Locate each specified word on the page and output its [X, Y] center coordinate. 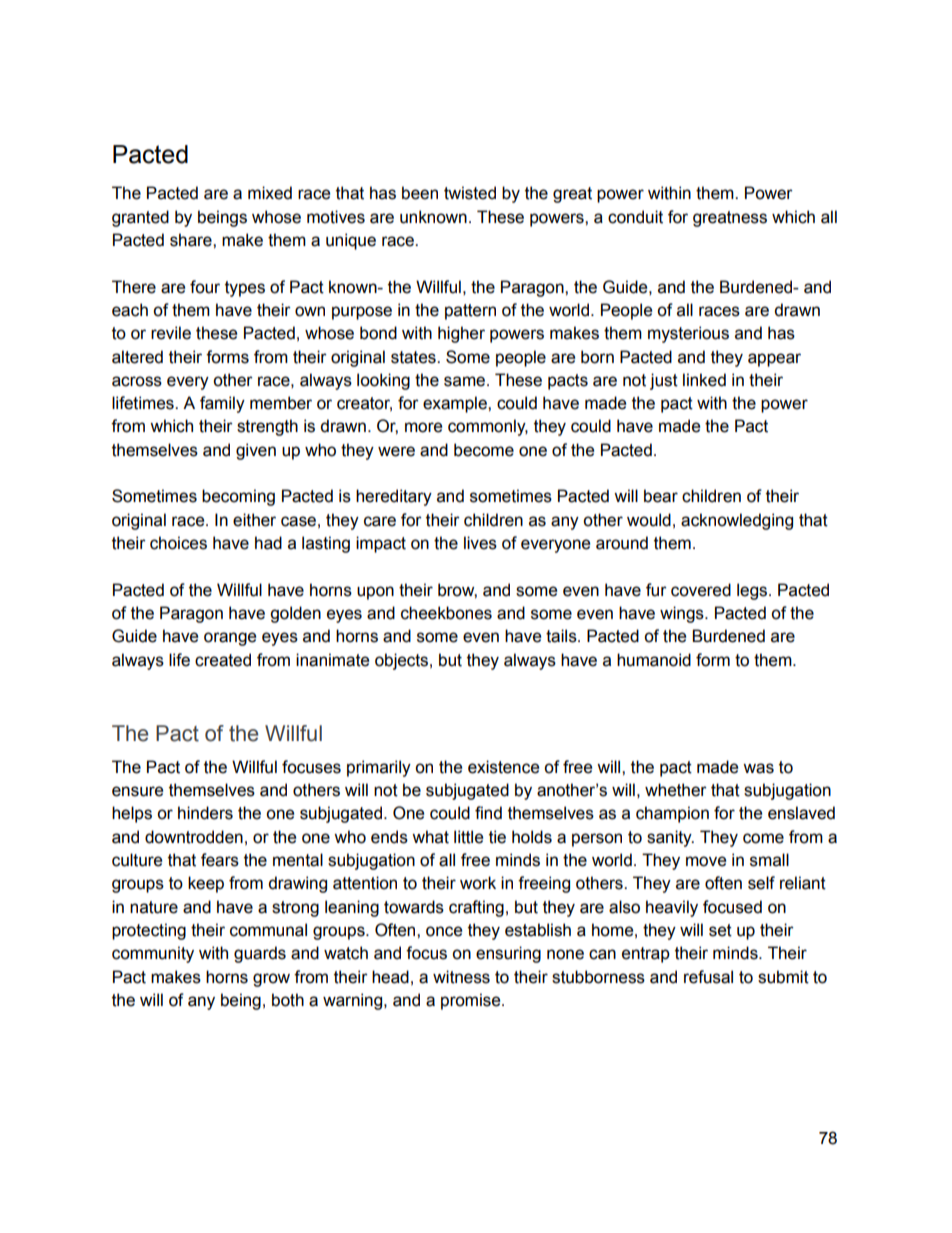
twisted [470, 193]
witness [461, 977]
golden [295, 614]
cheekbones [446, 613]
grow [271, 980]
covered [701, 590]
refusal [708, 977]
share [192, 240]
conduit [635, 217]
